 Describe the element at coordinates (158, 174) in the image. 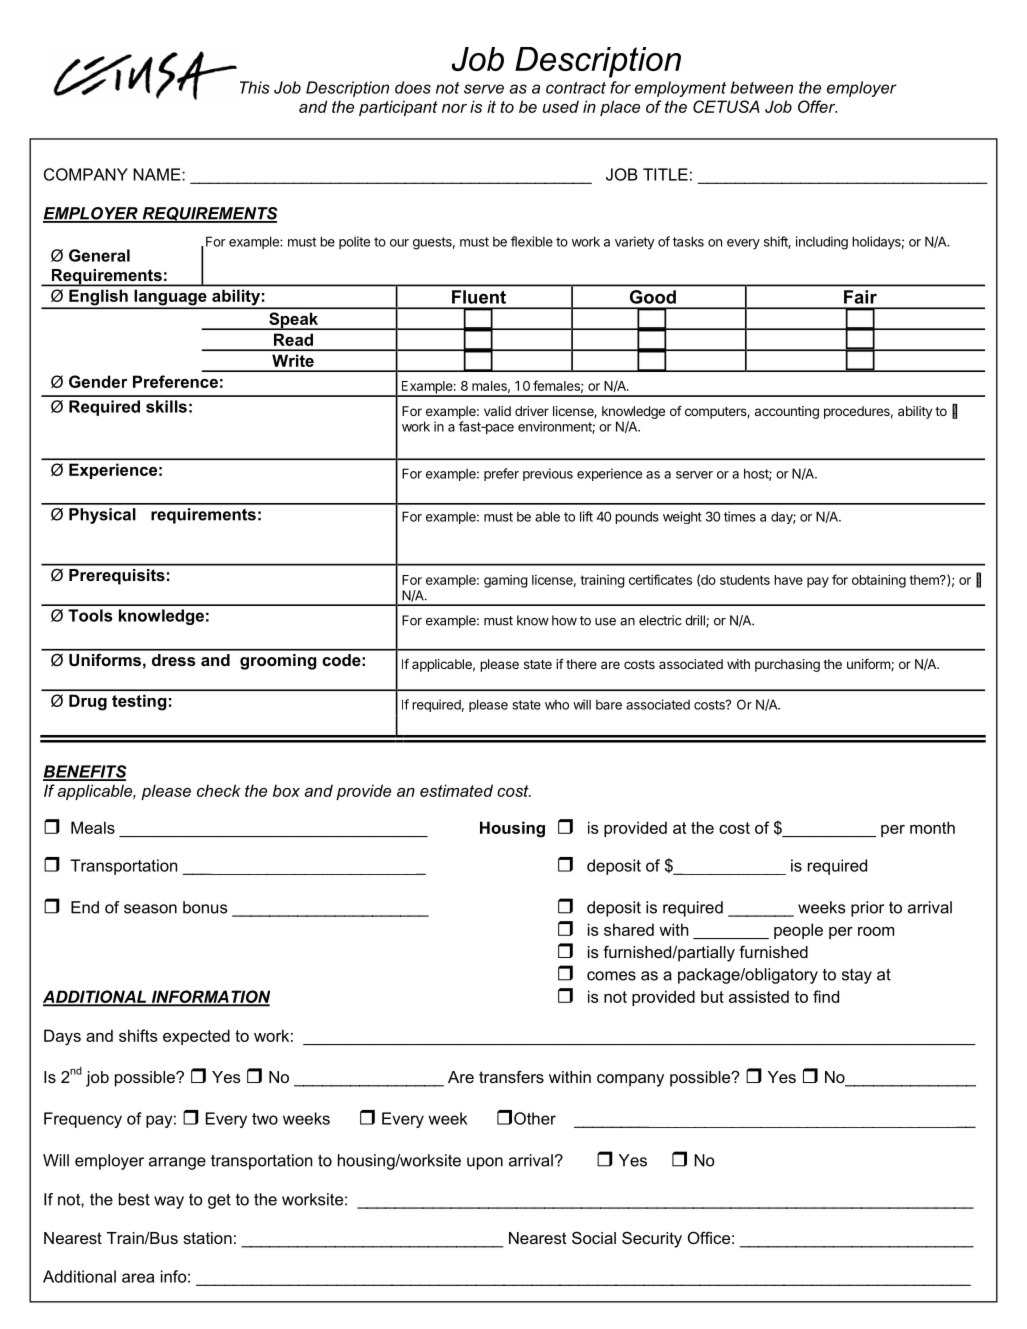

I see `NAME` at that location.
